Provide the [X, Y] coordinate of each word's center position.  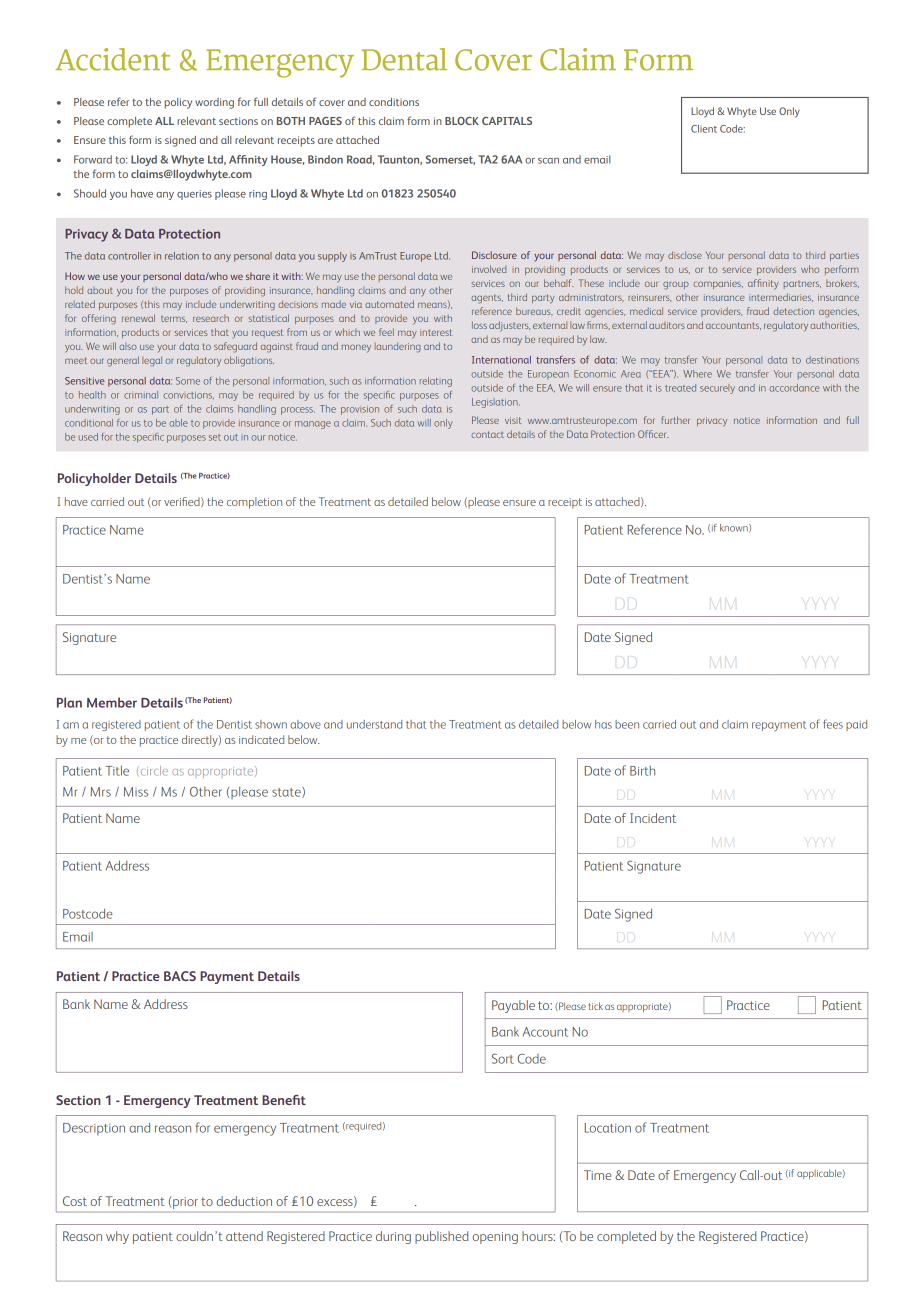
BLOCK [462, 121]
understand [374, 724]
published [441, 1237]
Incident [653, 818]
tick [595, 1006]
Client [704, 129]
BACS [180, 976]
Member [112, 702]
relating [436, 382]
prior [185, 1203]
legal [152, 361]
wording [214, 103]
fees [833, 724]
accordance [794, 388]
